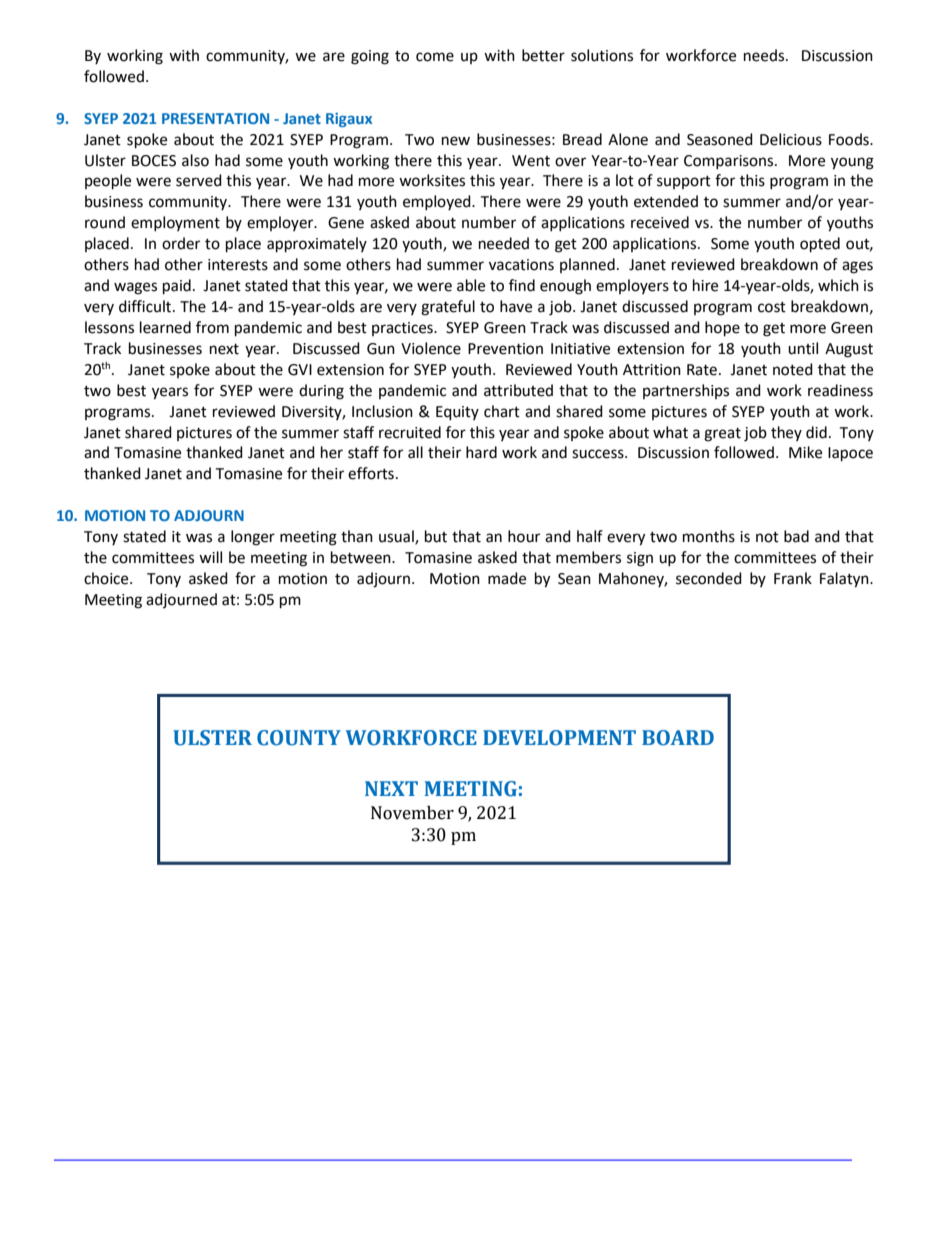 The width and height of the screenshot is (952, 1233). Describe the element at coordinates (299, 738) in the screenshot. I see `COUNTY` at that location.
